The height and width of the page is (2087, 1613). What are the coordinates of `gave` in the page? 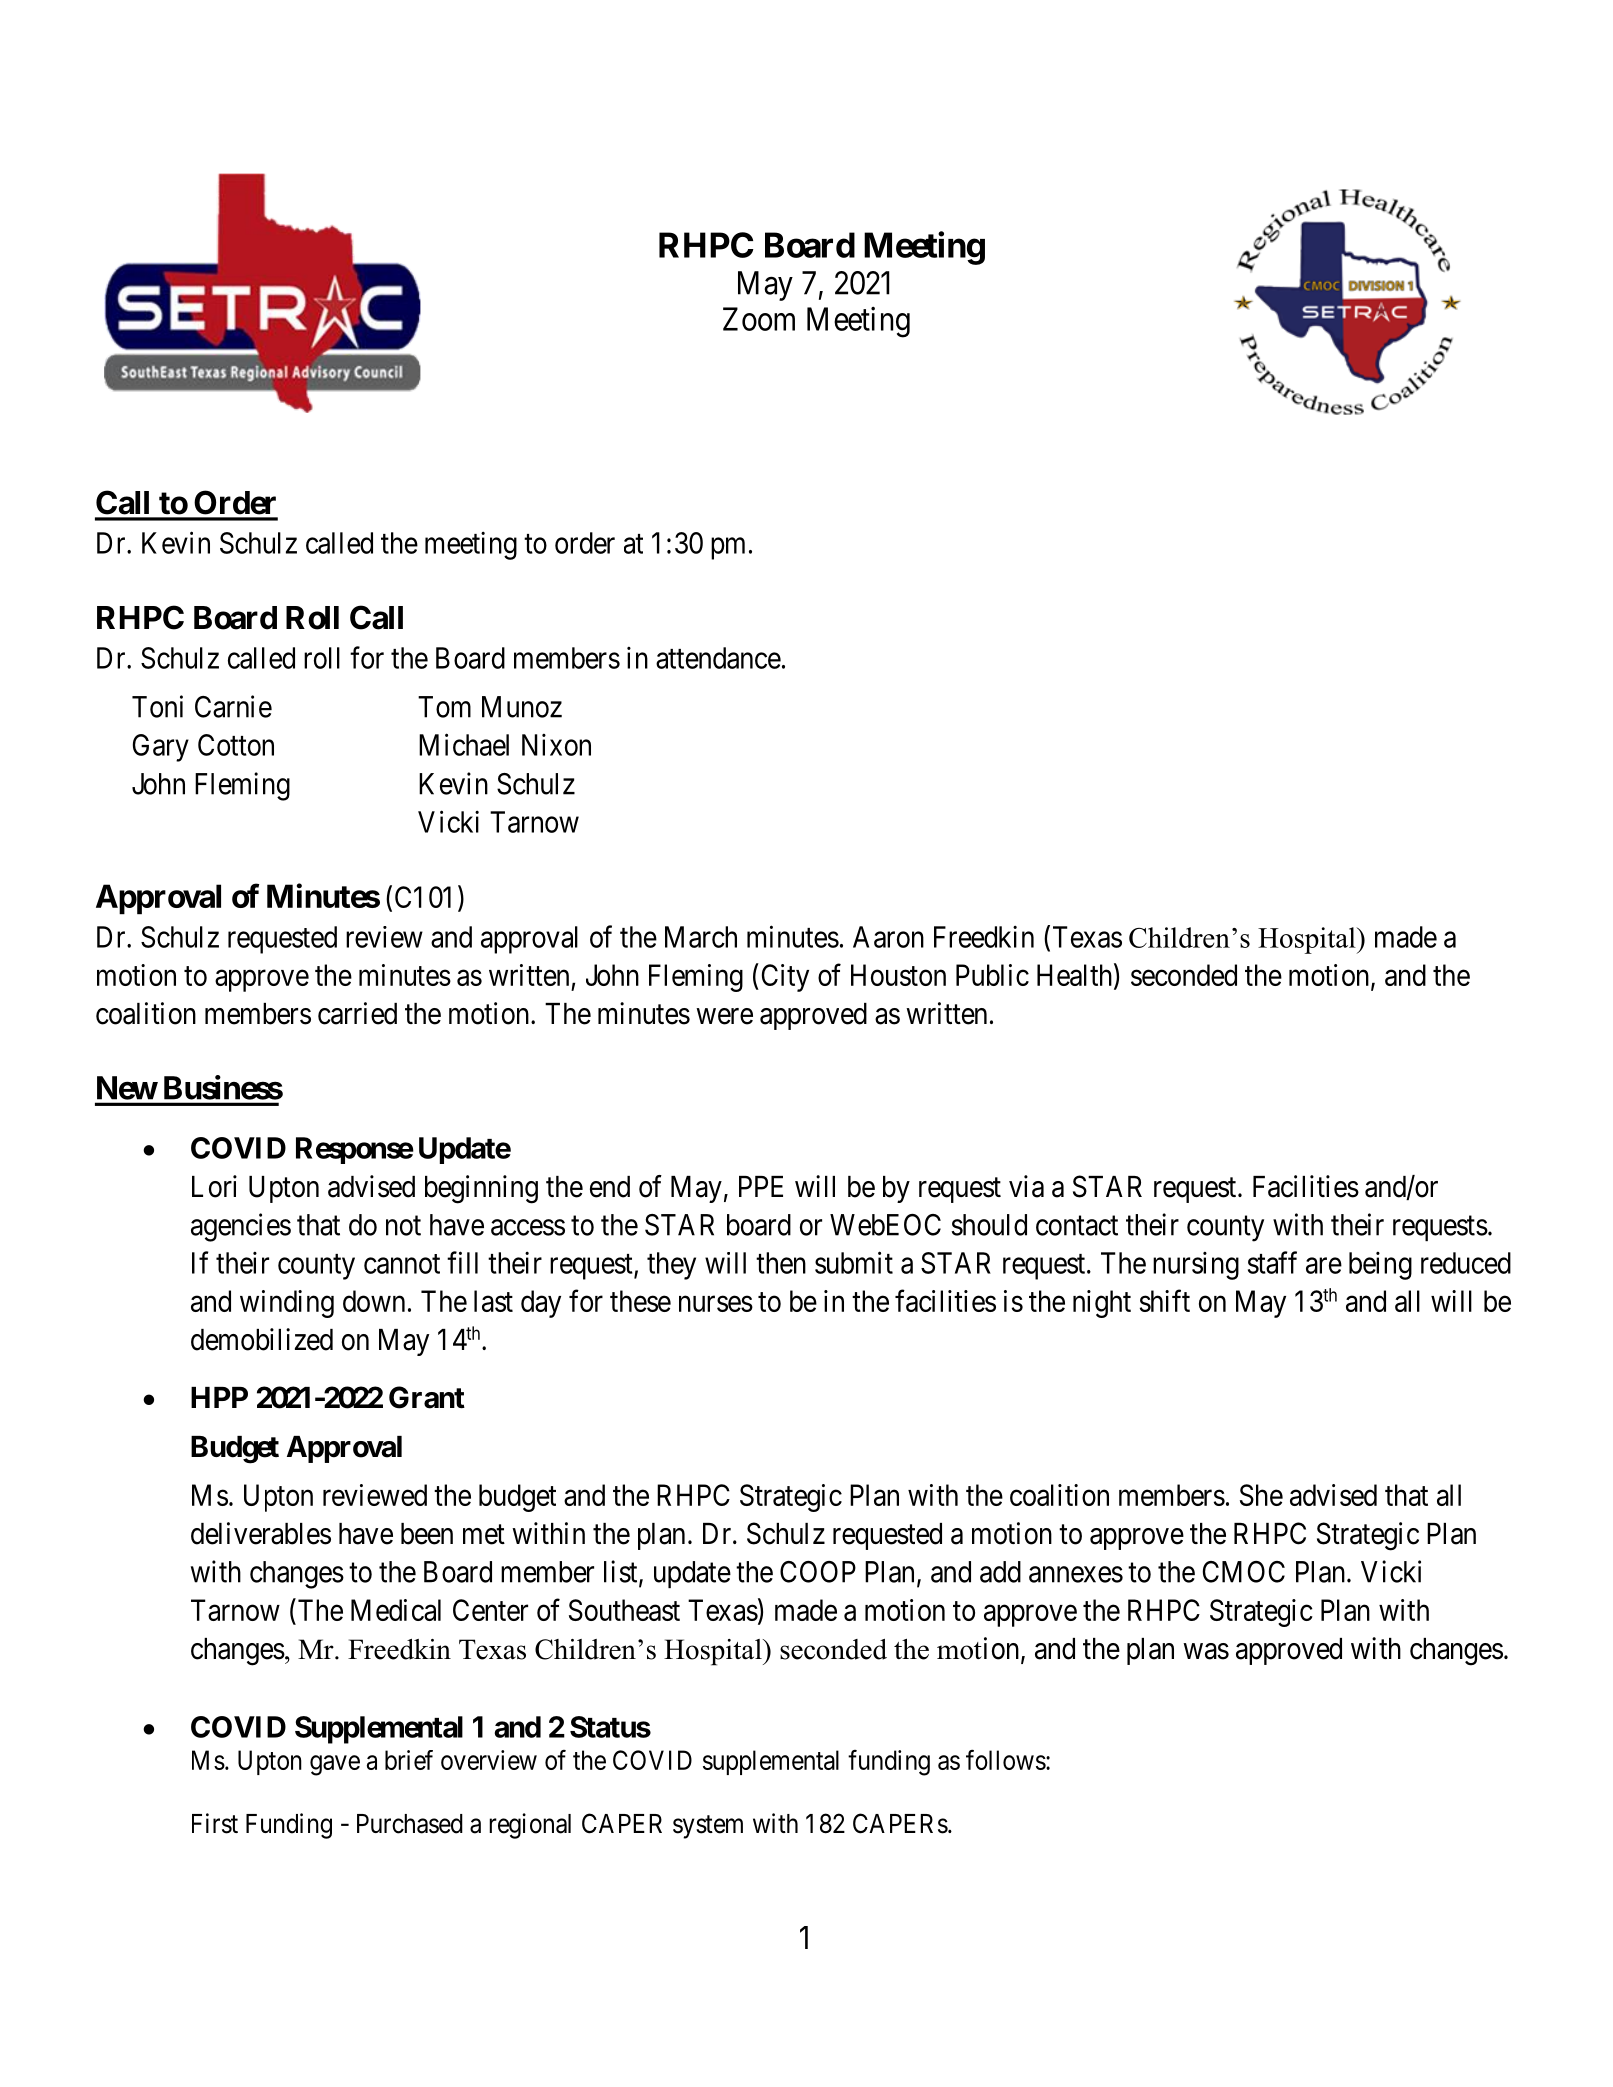 It's located at (335, 1765).
